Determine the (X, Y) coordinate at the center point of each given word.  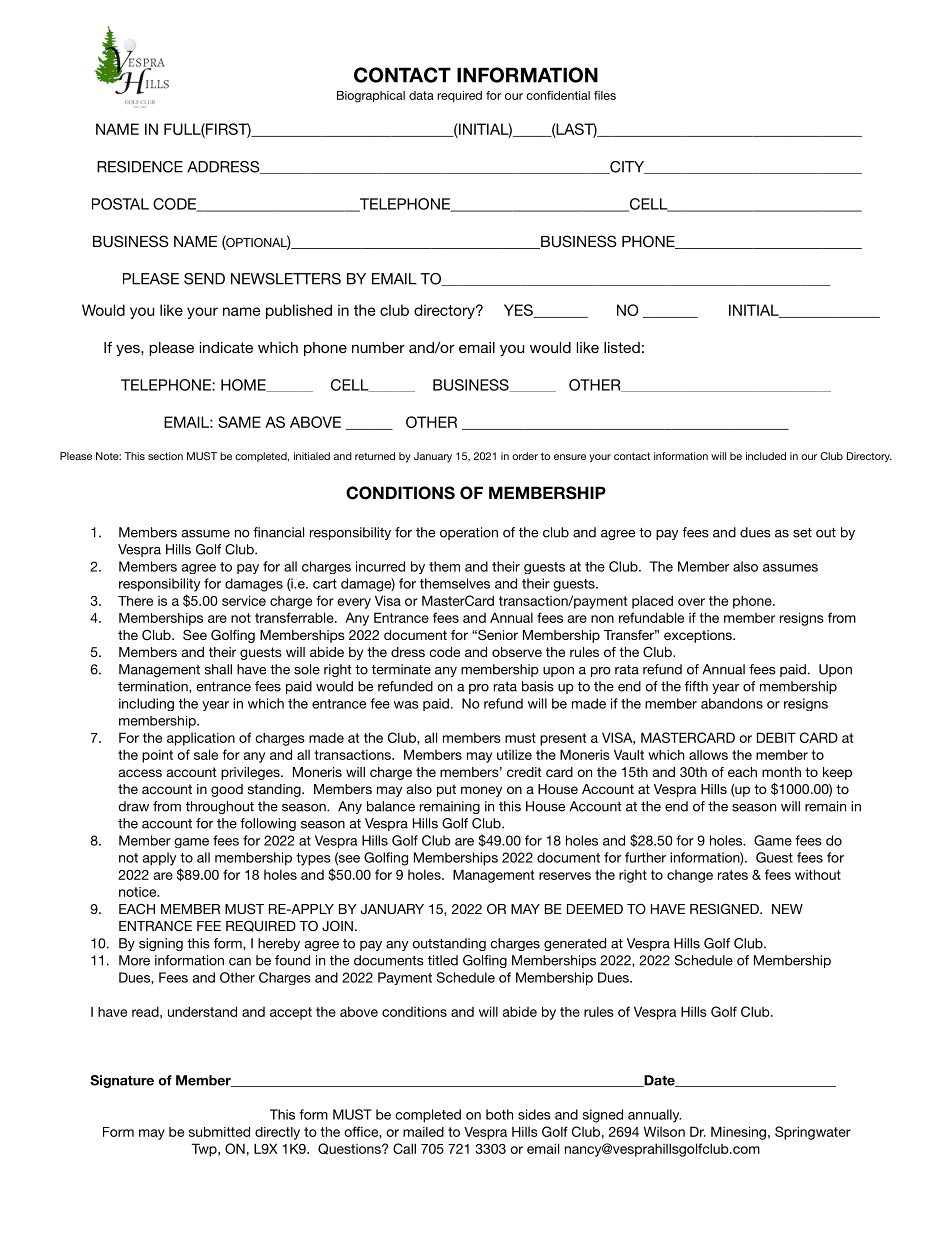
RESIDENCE (140, 167)
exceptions (699, 636)
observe (517, 652)
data (421, 95)
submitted (219, 1132)
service (244, 600)
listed (622, 347)
